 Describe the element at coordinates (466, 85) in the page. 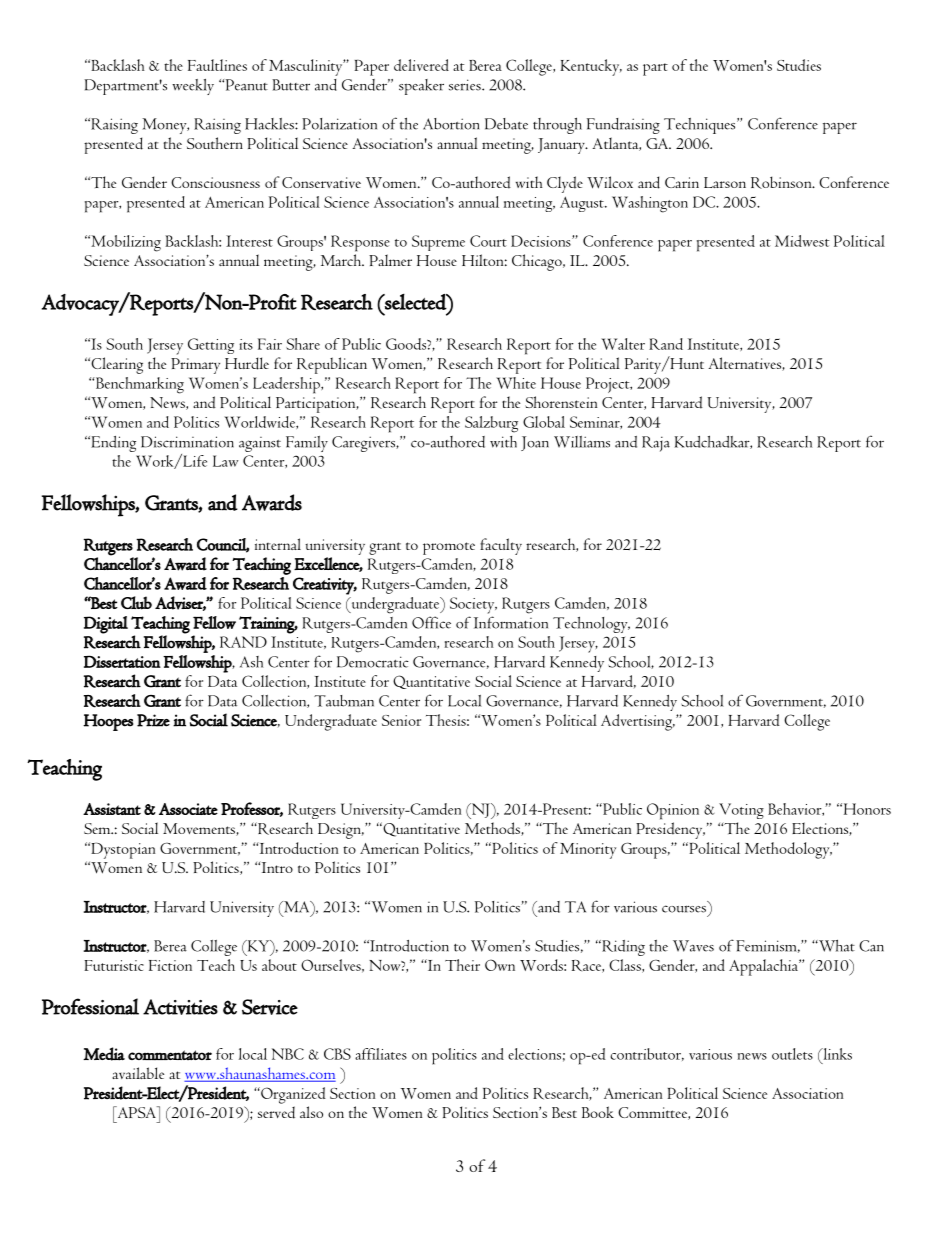

I see `series` at that location.
